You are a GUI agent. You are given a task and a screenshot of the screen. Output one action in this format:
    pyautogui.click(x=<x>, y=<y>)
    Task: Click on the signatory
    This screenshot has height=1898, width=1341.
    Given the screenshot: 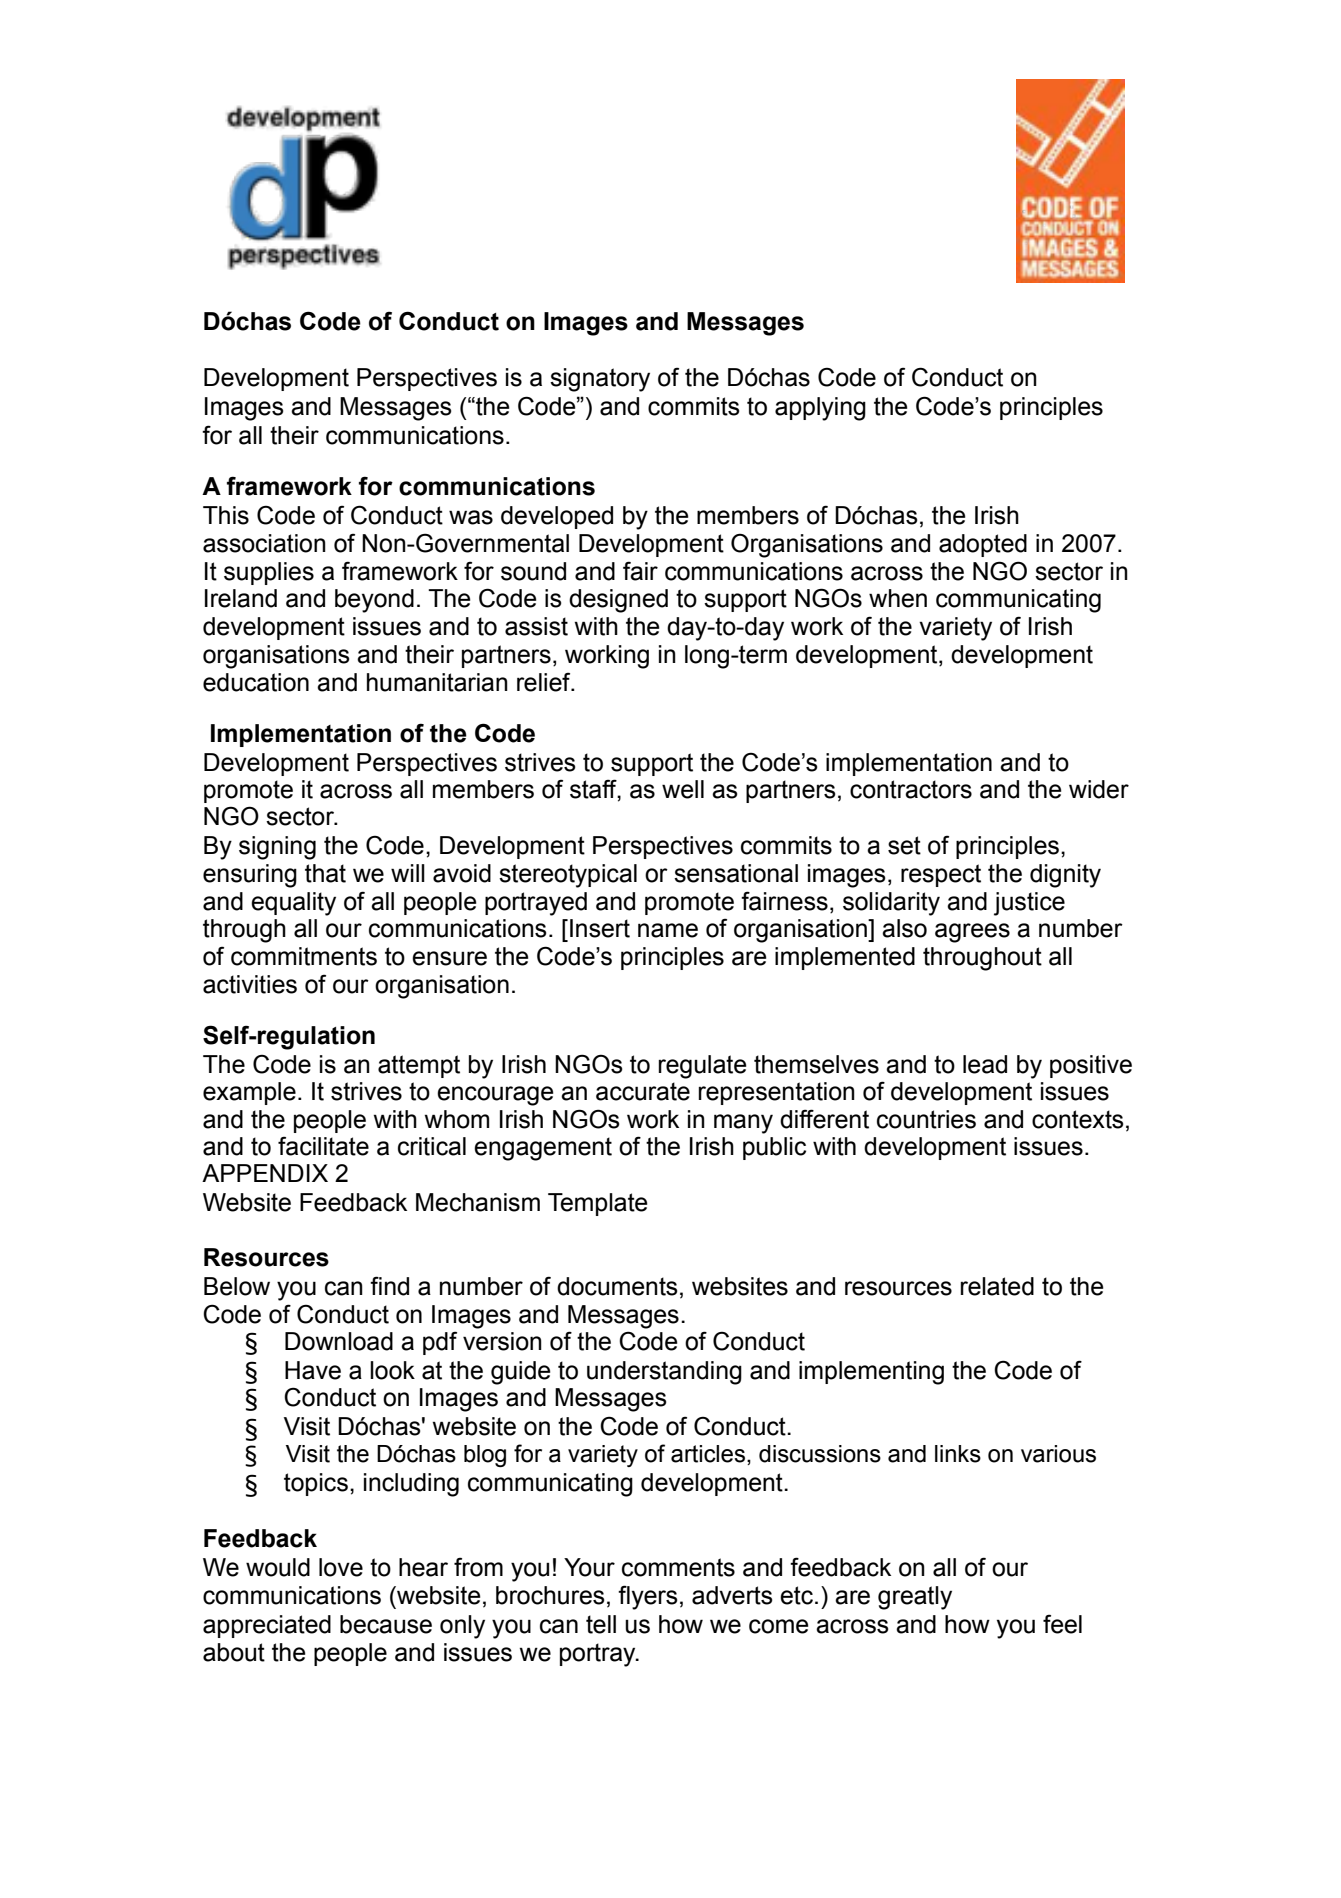 What is the action you would take?
    pyautogui.click(x=600, y=380)
